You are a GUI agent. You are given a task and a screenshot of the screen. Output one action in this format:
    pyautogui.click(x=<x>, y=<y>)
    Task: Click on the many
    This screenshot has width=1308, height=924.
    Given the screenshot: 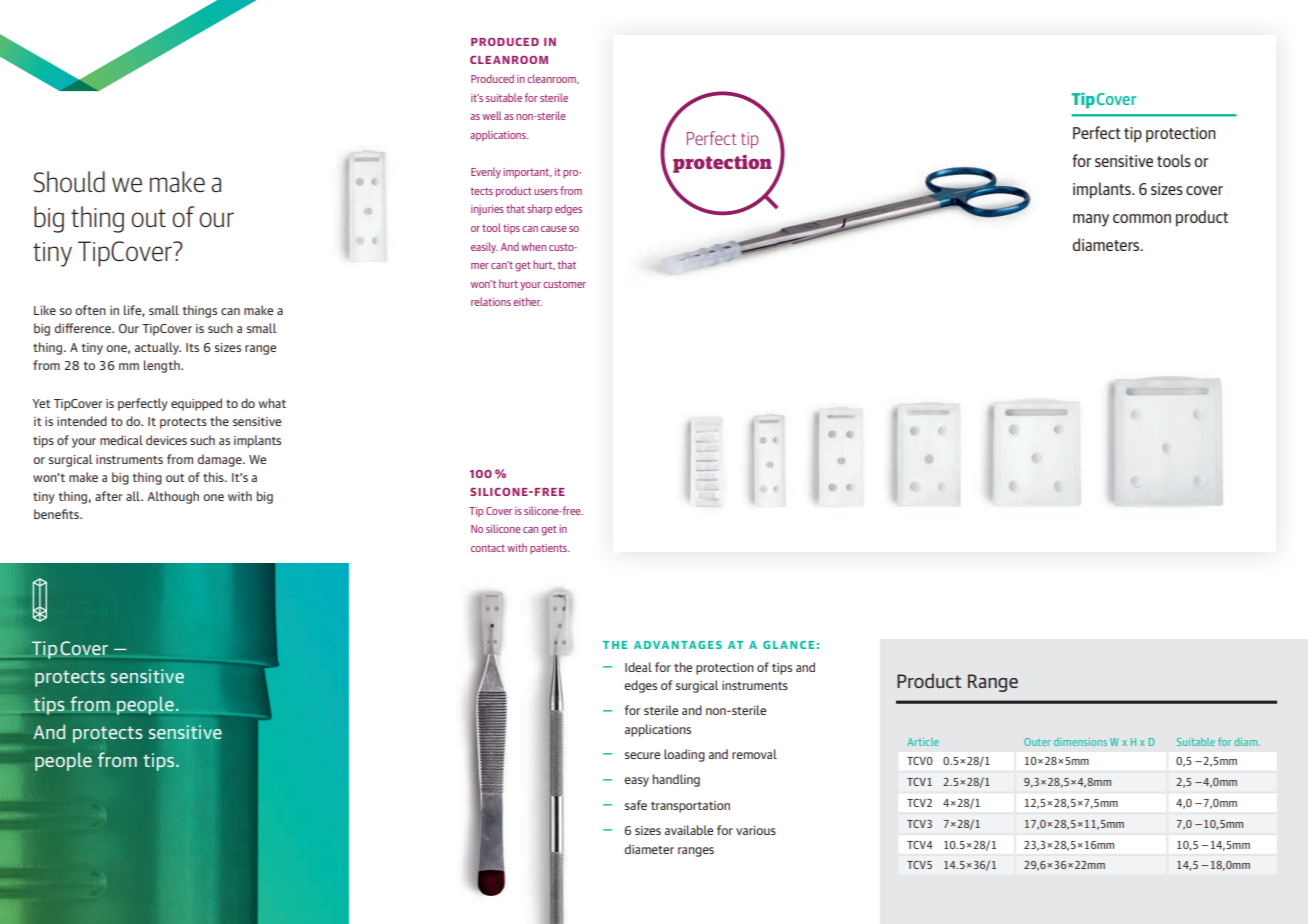 What is the action you would take?
    pyautogui.click(x=1091, y=220)
